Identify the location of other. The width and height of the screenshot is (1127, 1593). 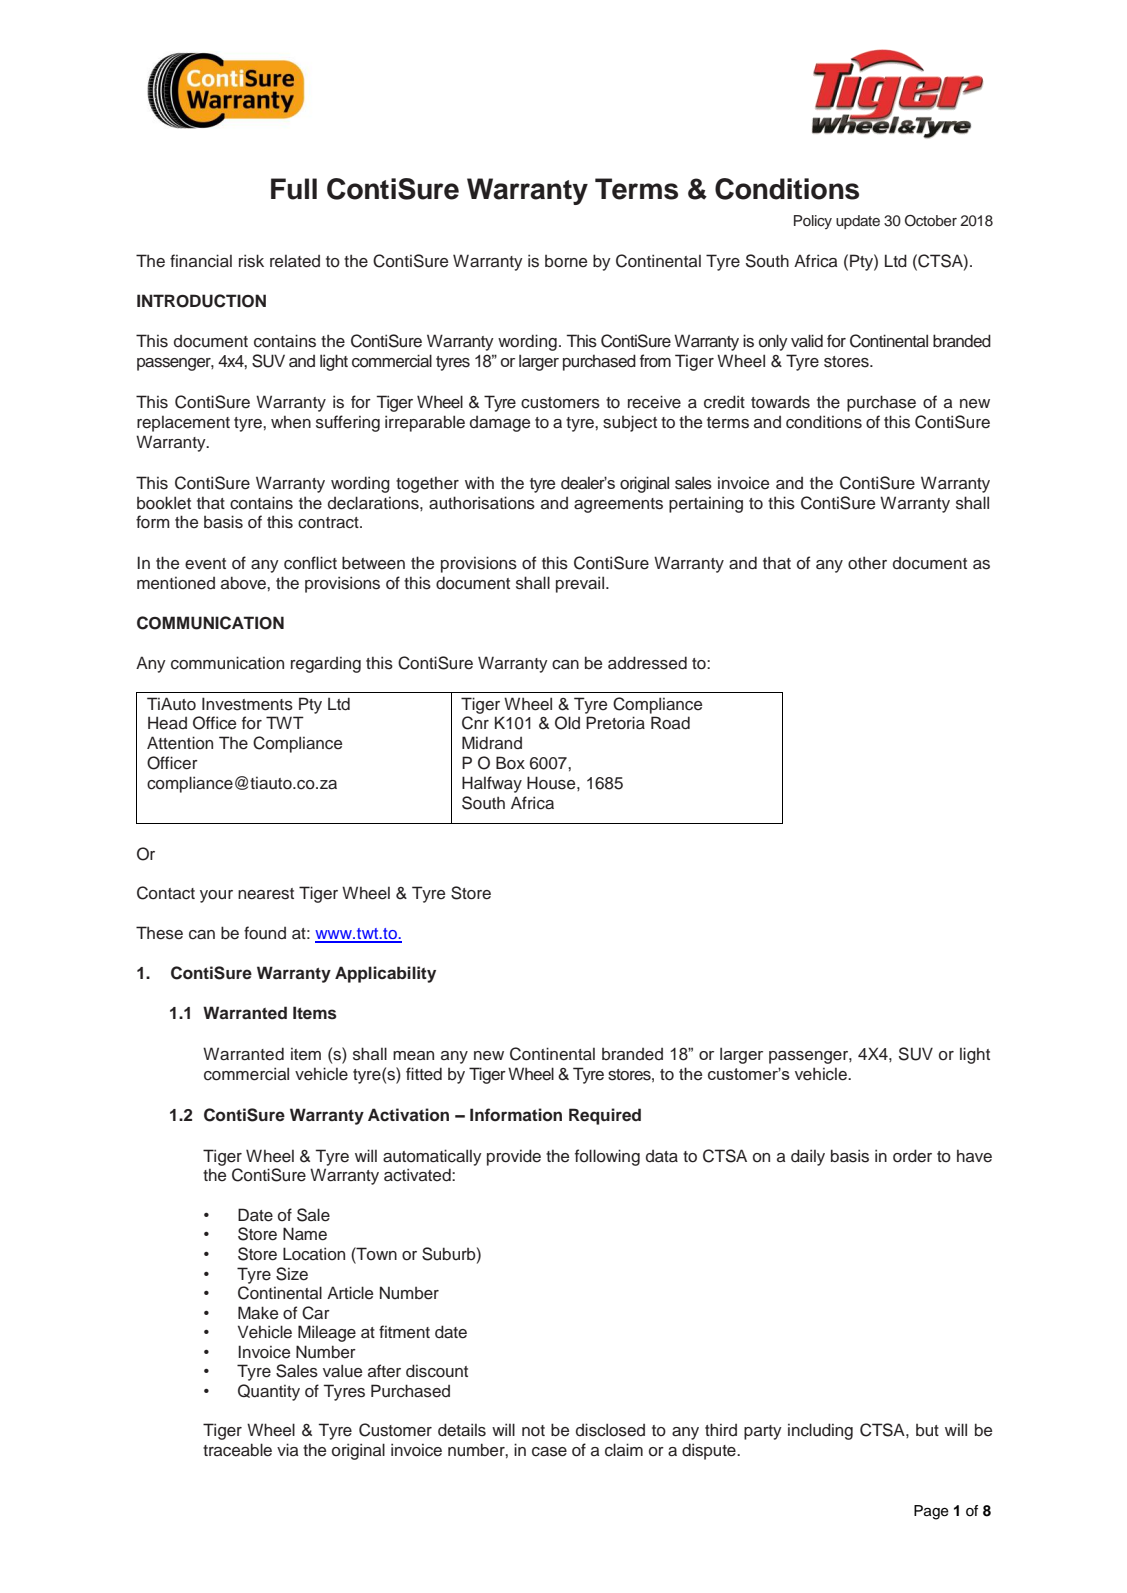
(867, 563).
